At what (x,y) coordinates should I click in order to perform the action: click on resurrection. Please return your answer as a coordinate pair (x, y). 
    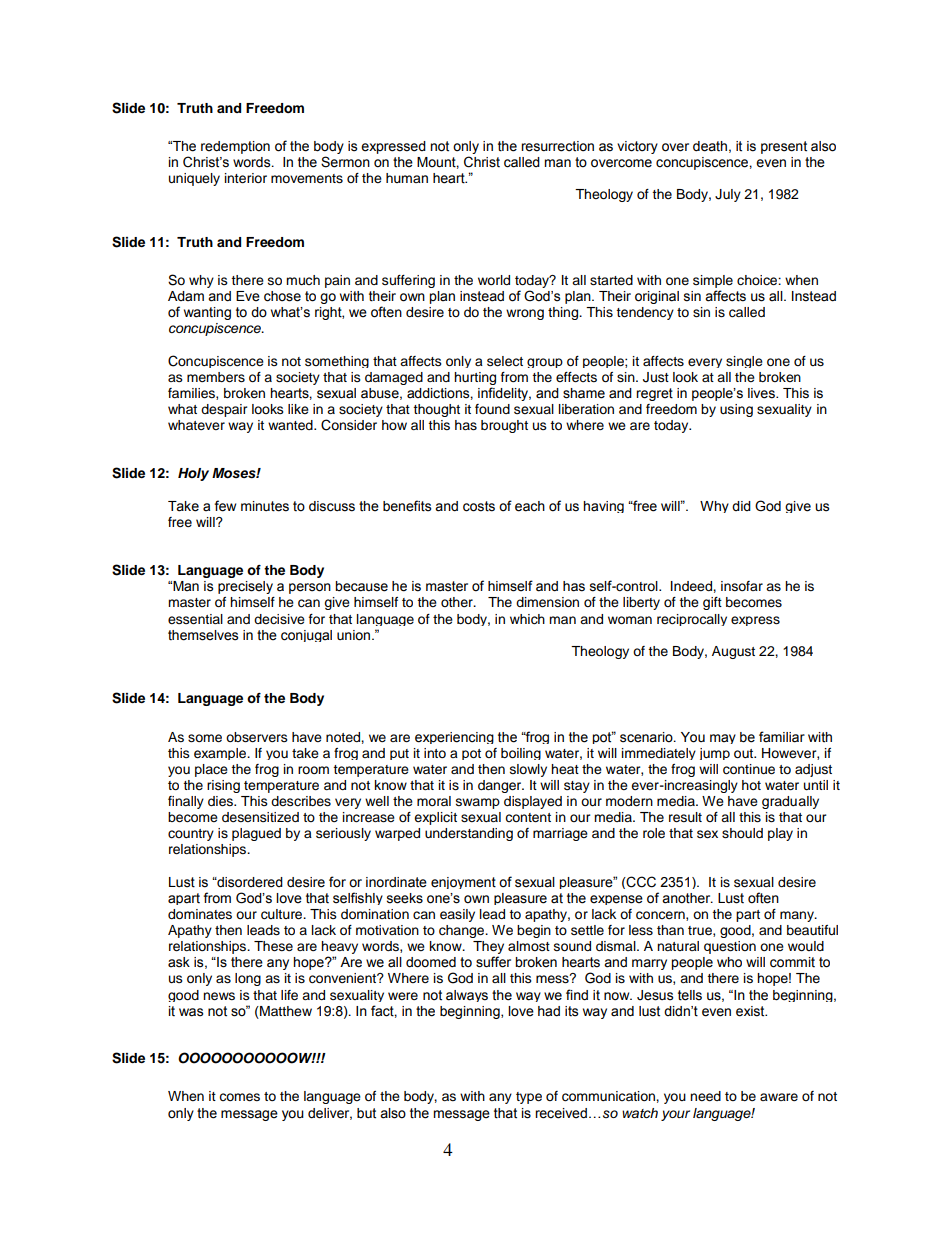
    Looking at the image, I should click on (557, 146).
